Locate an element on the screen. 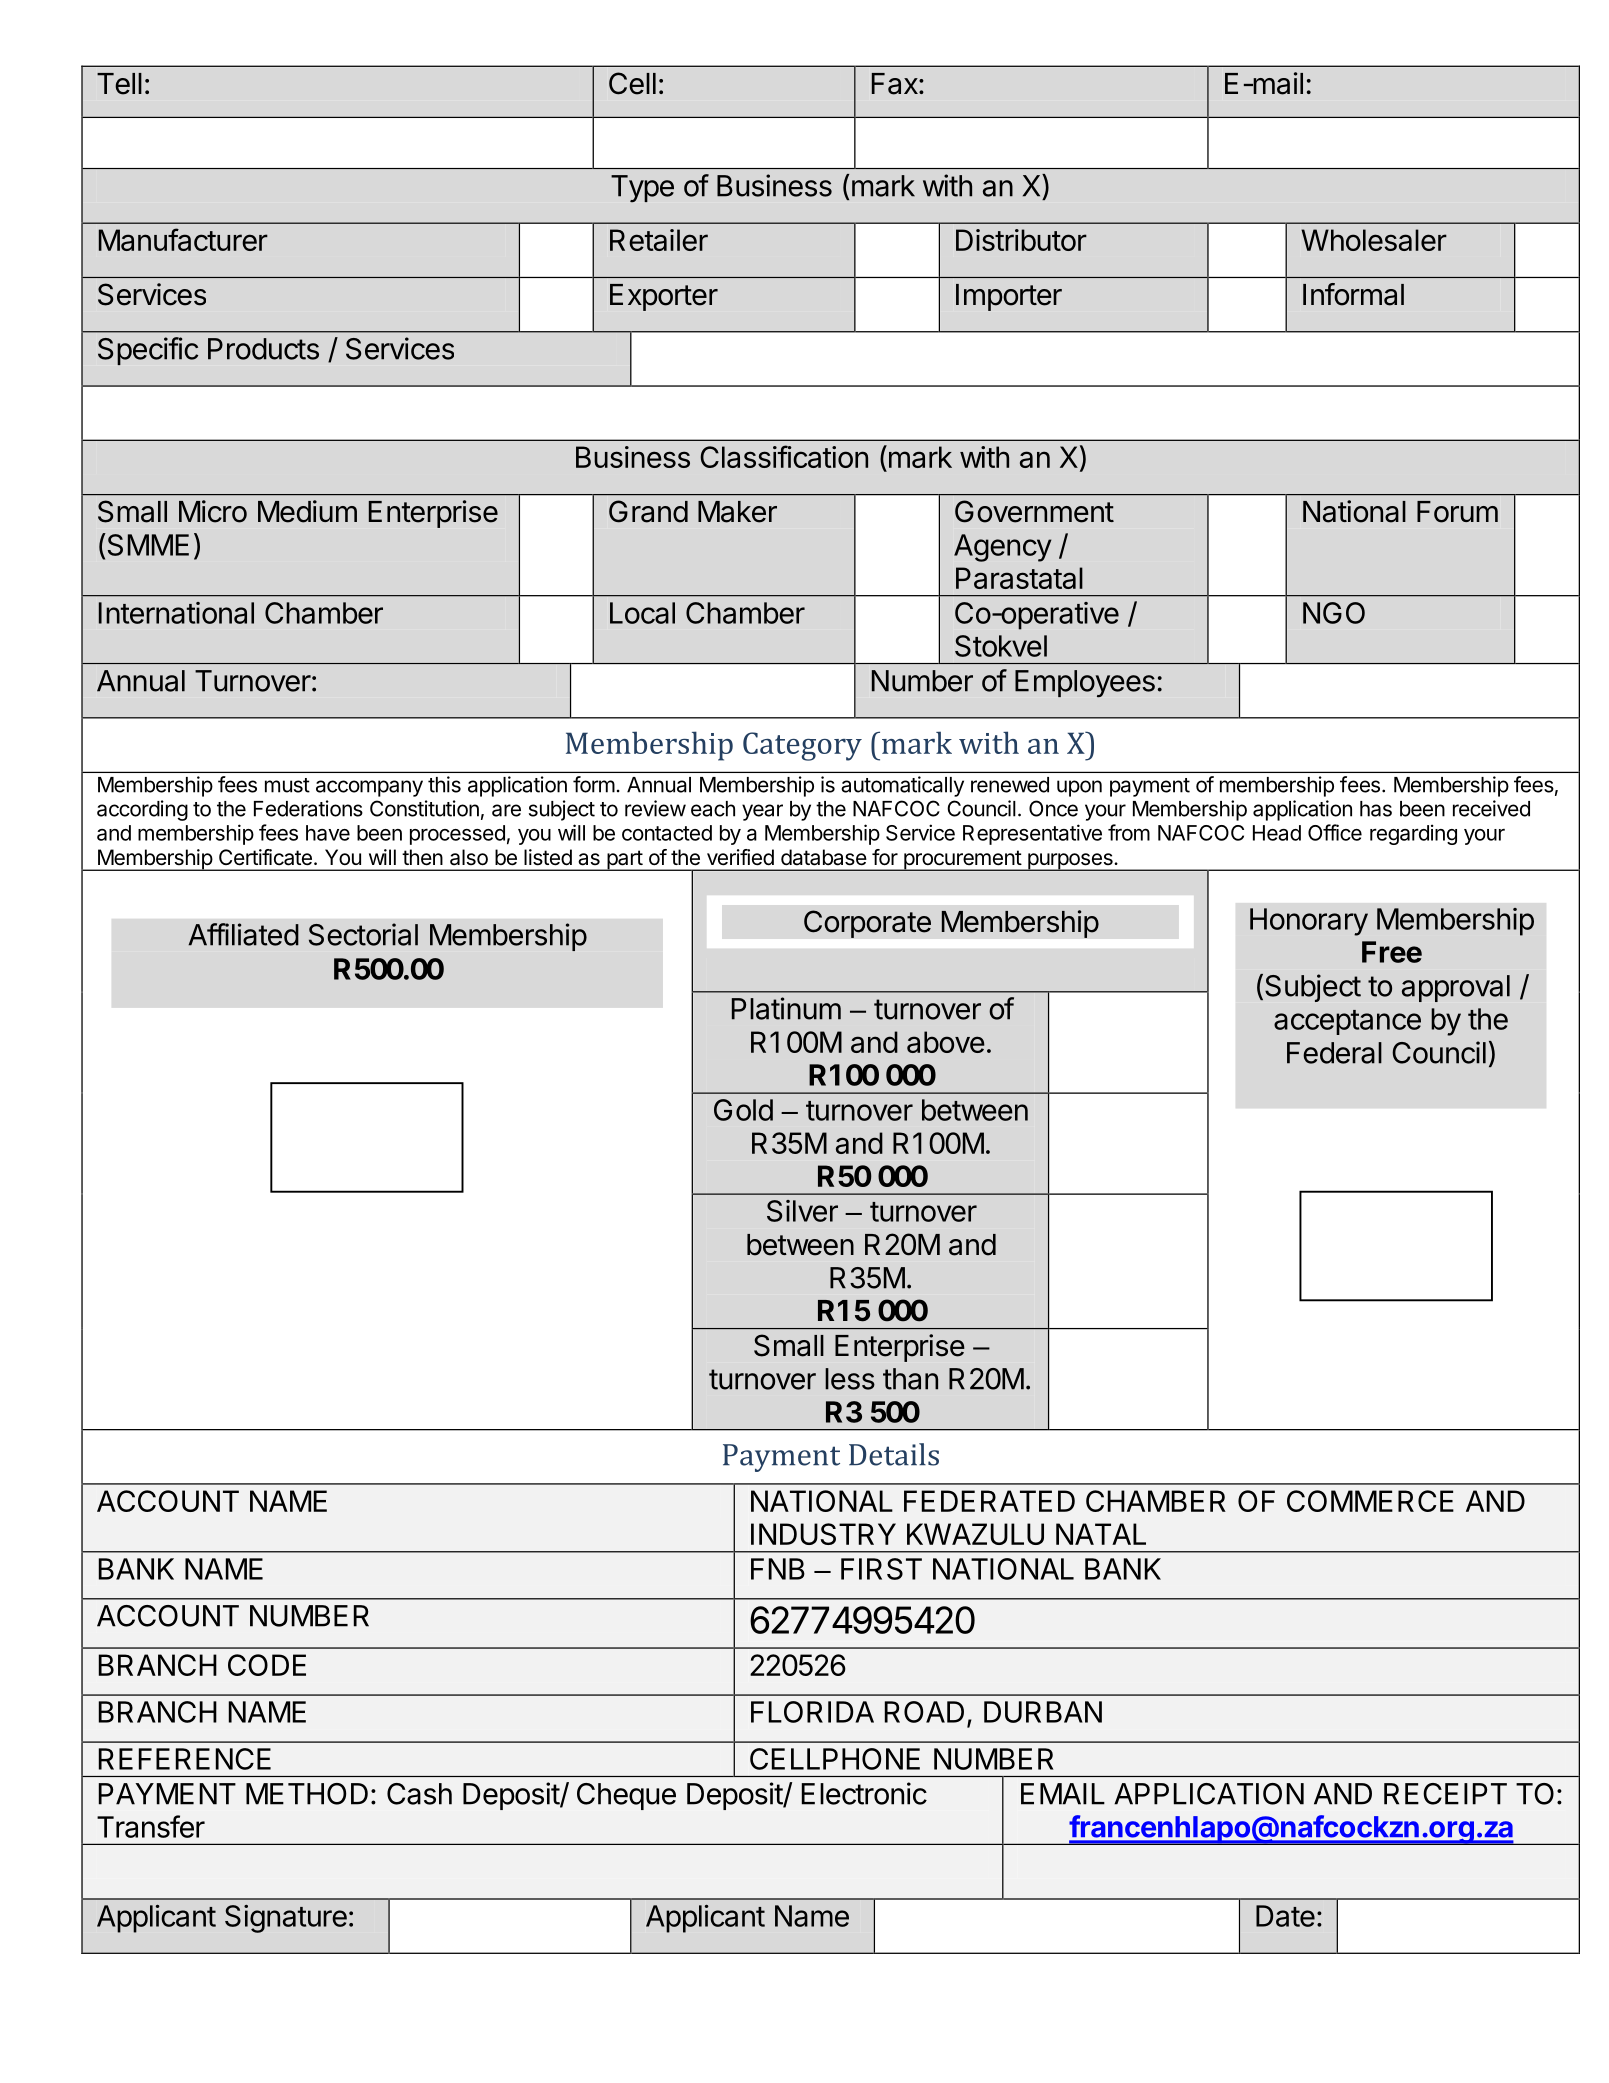 Image resolution: width=1609 pixels, height=2083 pixels. CODE is located at coordinates (267, 1665).
